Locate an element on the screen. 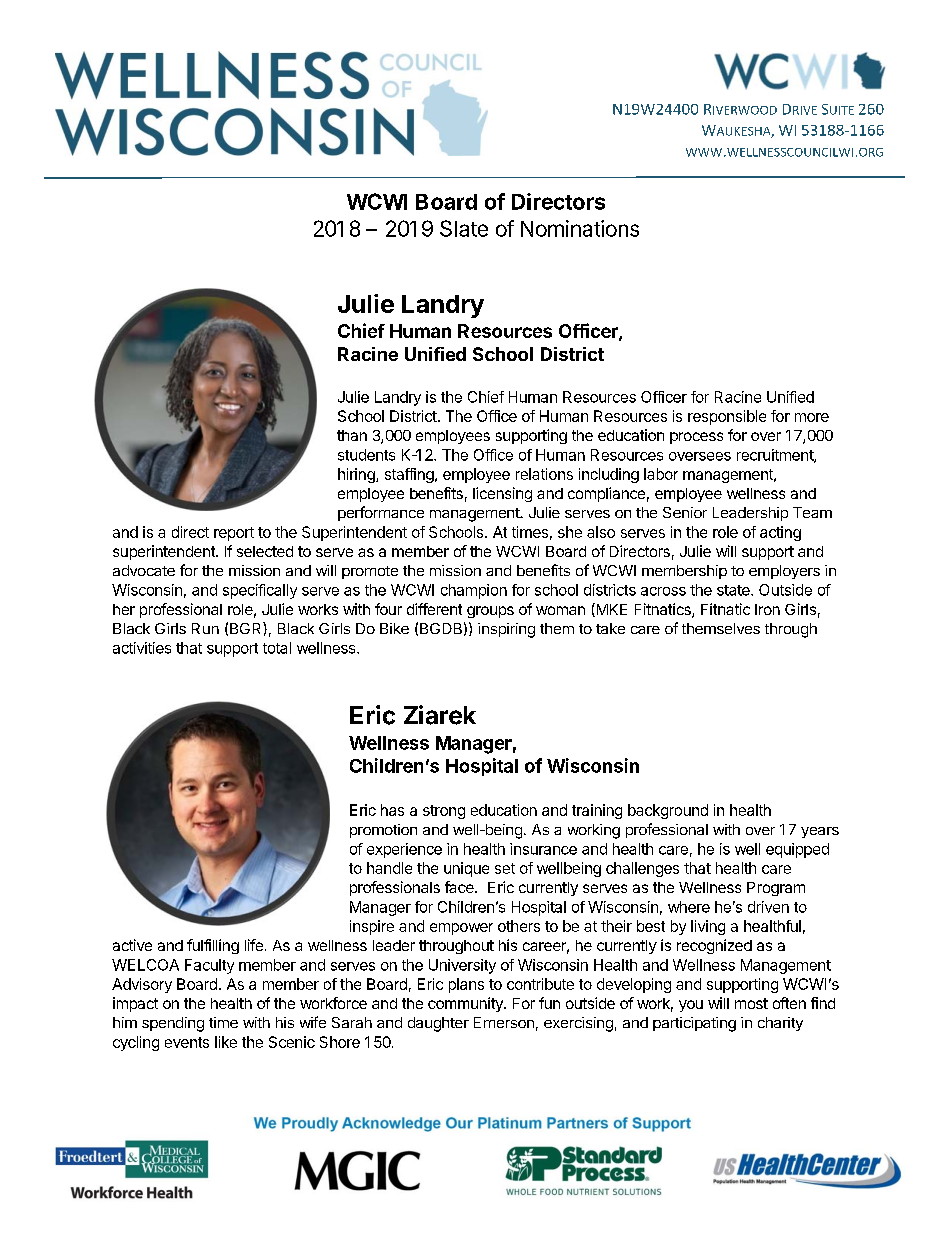 Image resolution: width=952 pixels, height=1233 pixels. community is located at coordinates (466, 1004).
